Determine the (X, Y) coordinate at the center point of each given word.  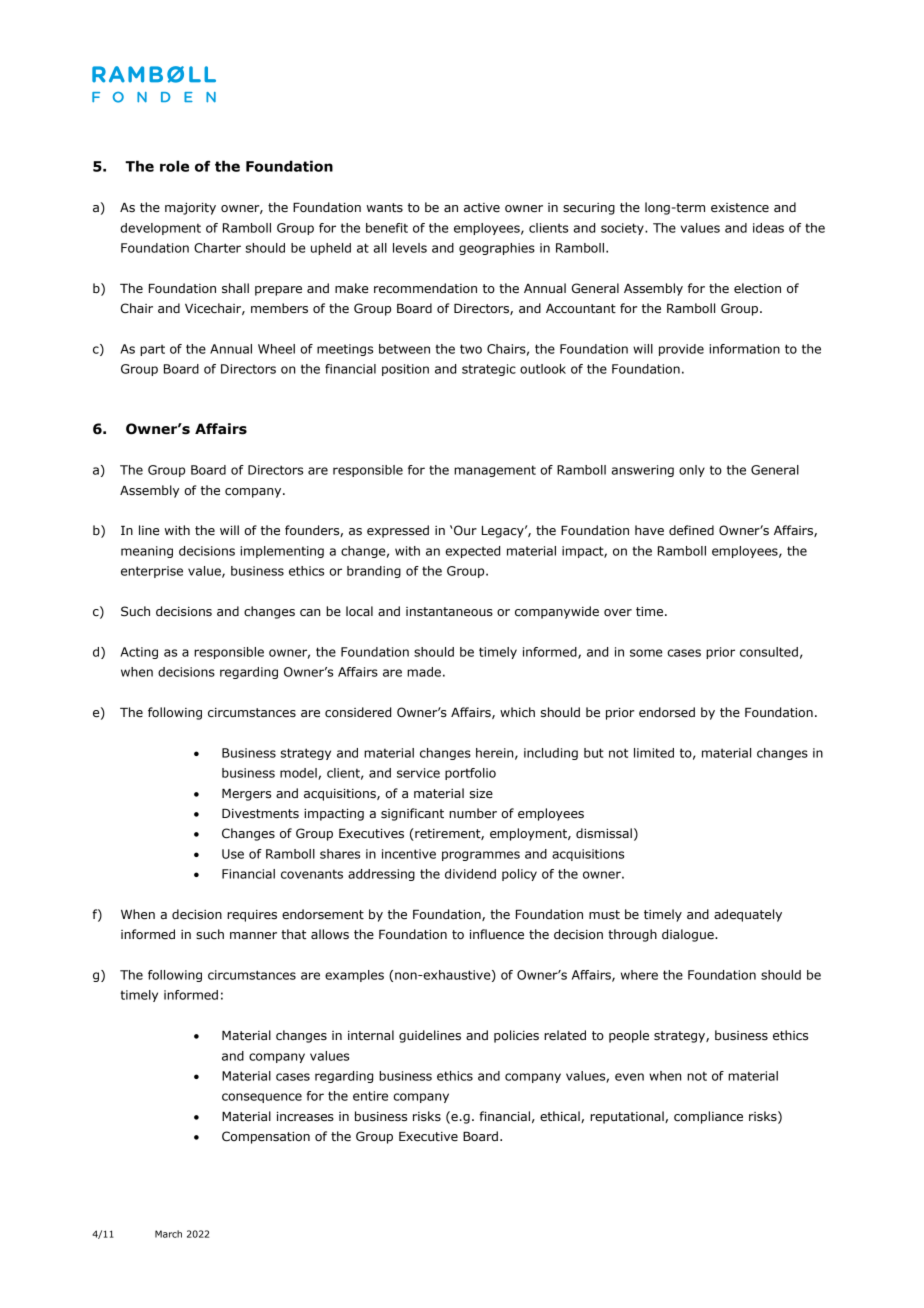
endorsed (667, 712)
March (168, 1234)
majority (190, 209)
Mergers (246, 795)
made (424, 672)
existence (740, 208)
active (482, 207)
